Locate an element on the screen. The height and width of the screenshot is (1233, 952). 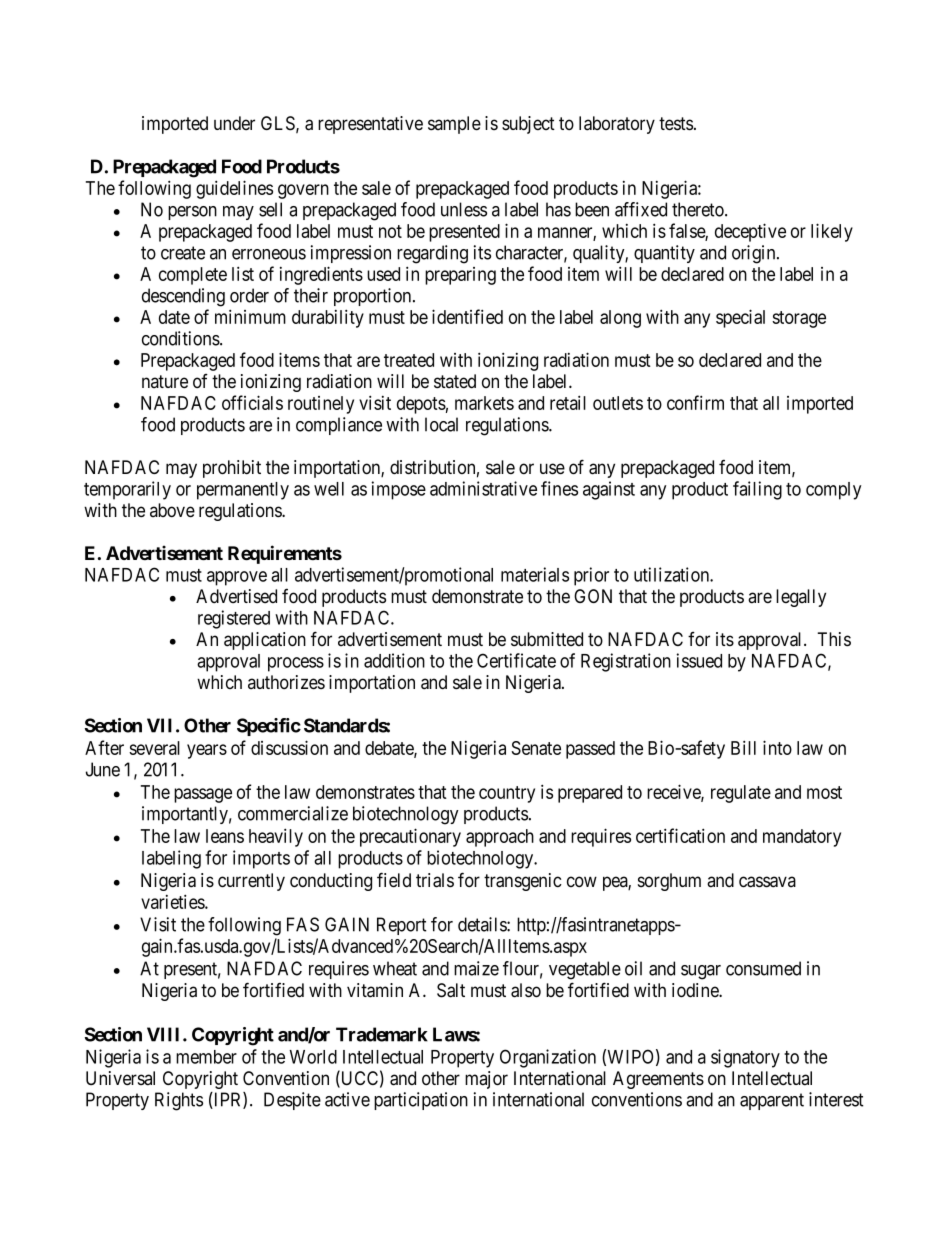
member is located at coordinates (206, 1057).
